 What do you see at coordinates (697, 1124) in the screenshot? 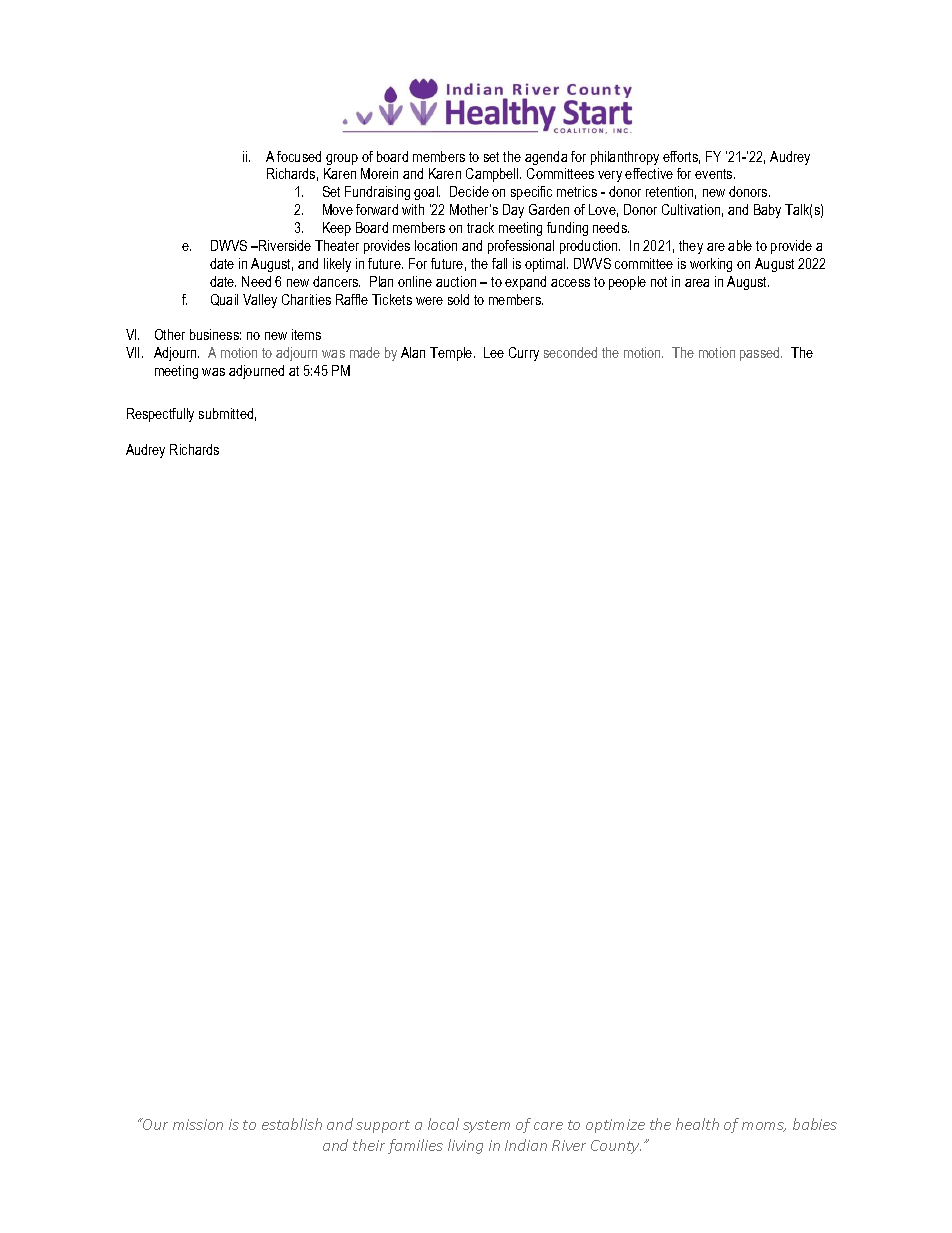
I see `health` at bounding box center [697, 1124].
